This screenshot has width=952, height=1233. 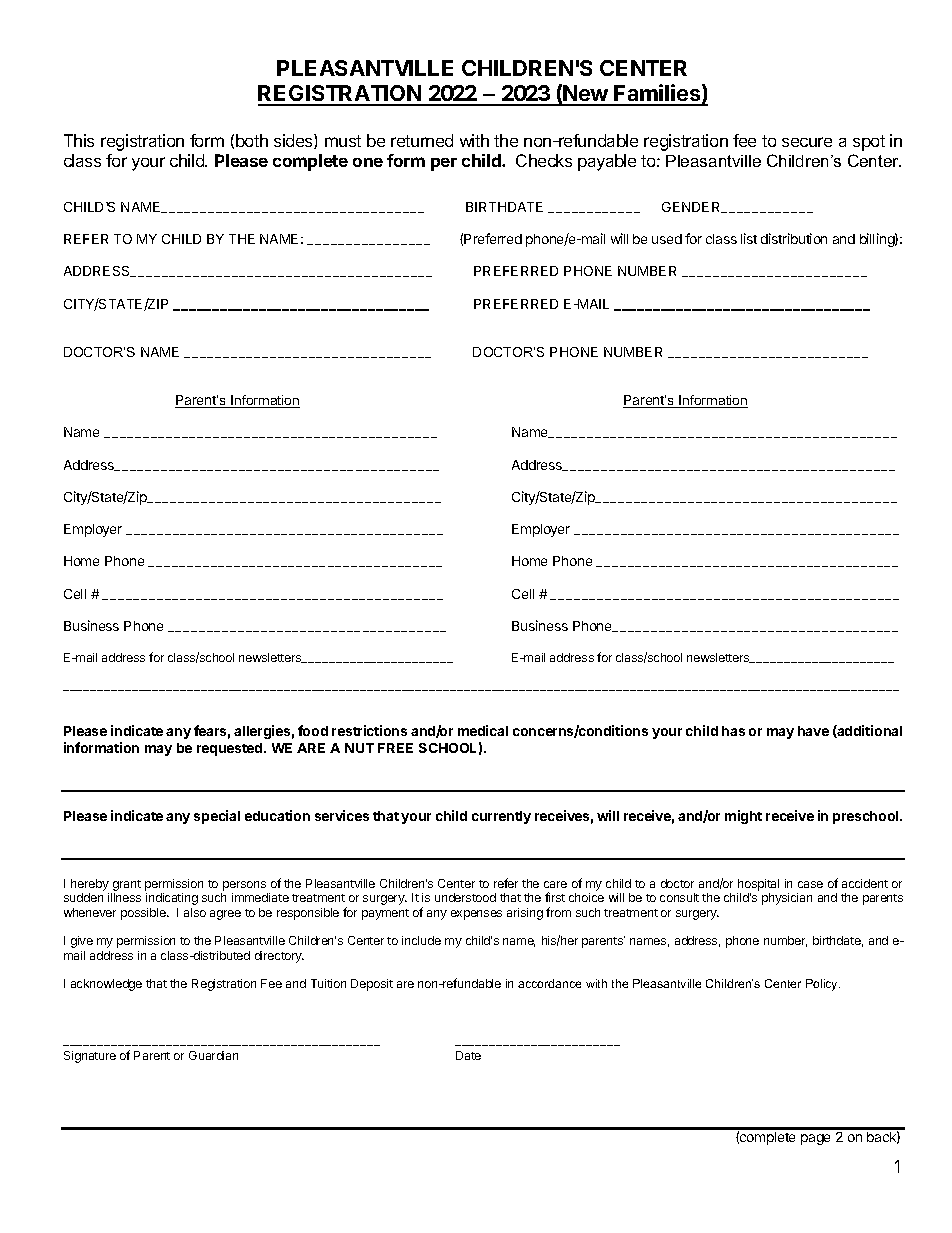 What do you see at coordinates (483, 730) in the screenshot?
I see `medical` at bounding box center [483, 730].
